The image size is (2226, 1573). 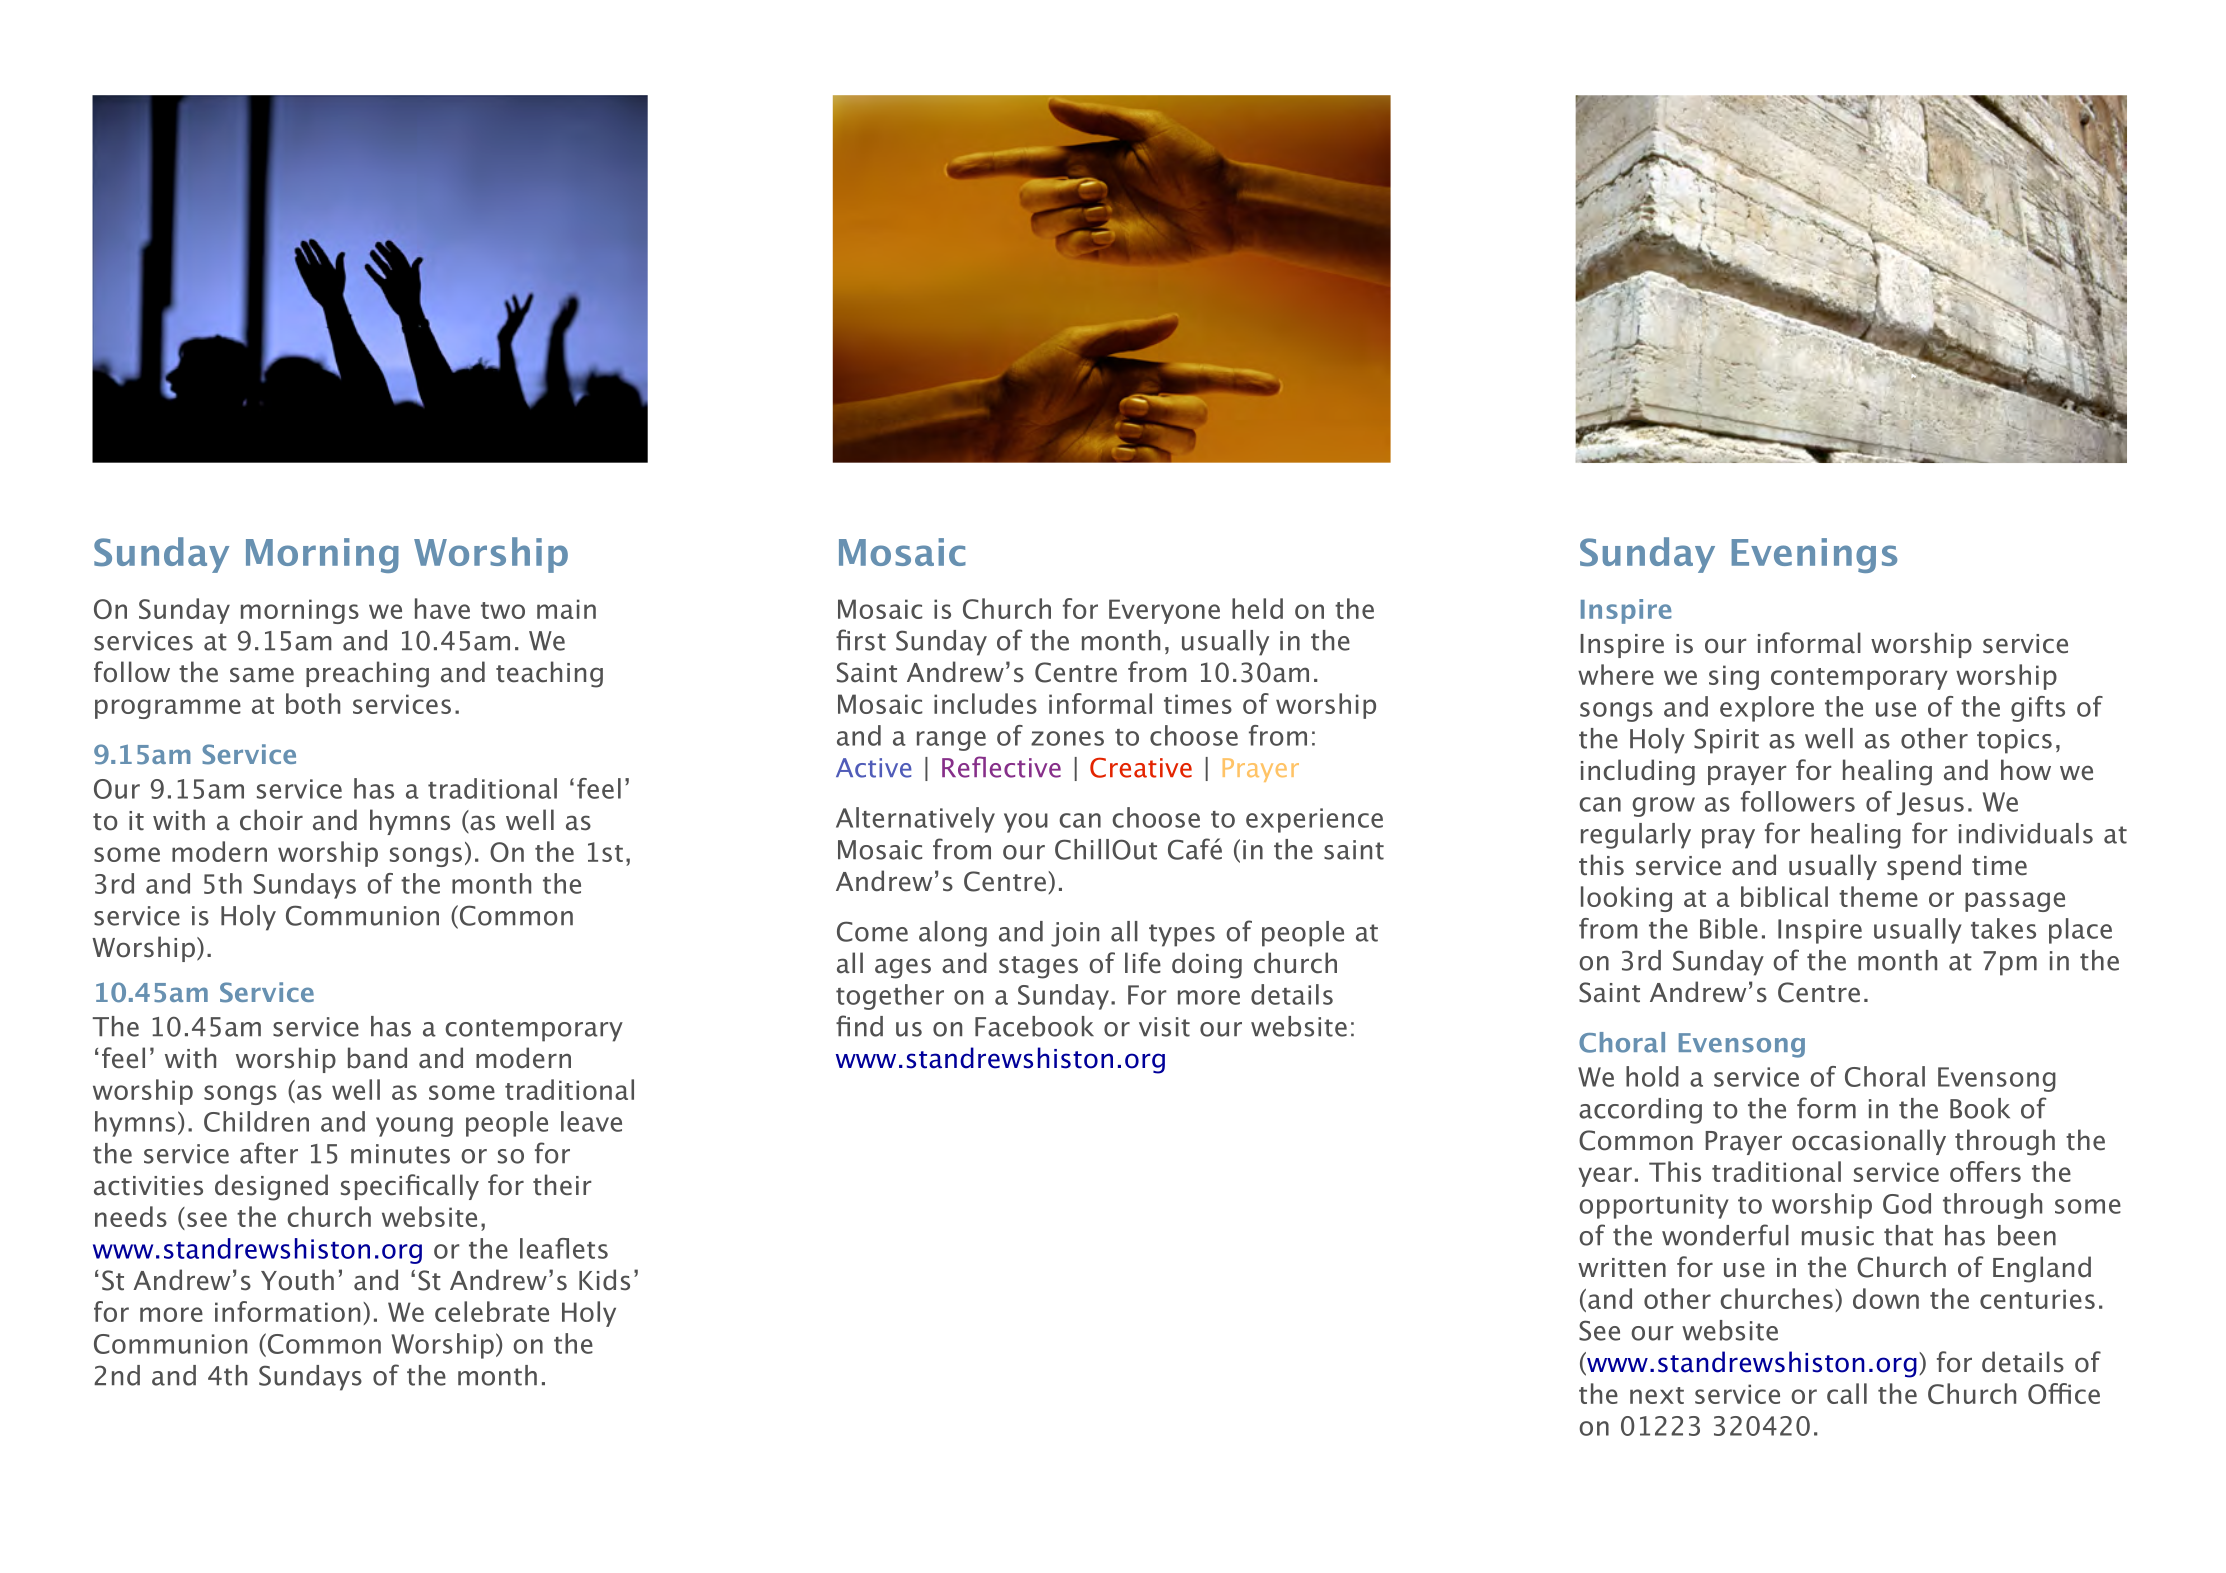 What do you see at coordinates (1814, 555) in the document?
I see `Evenings` at bounding box center [1814, 555].
